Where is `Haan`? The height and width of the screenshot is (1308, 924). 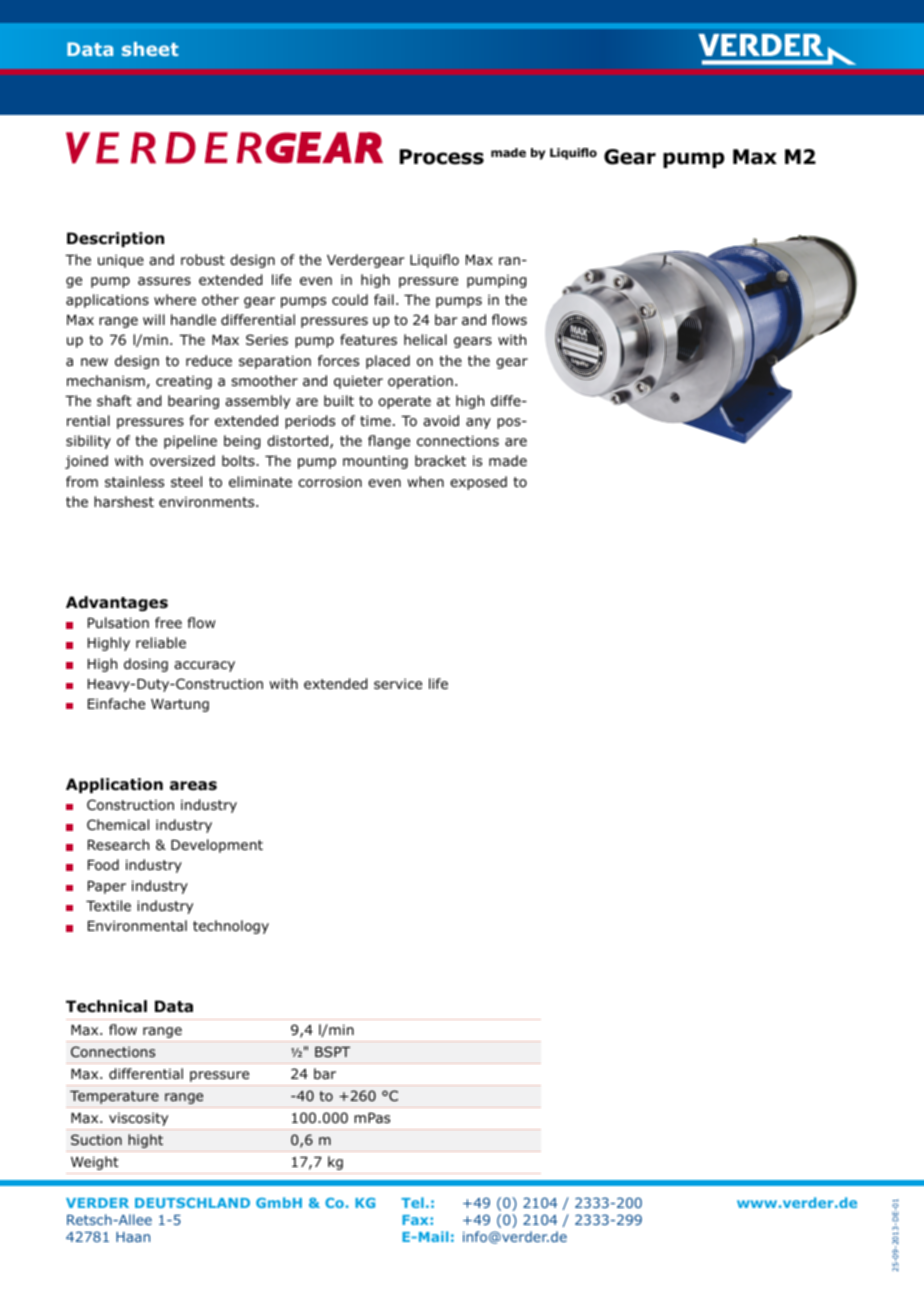 Haan is located at coordinates (133, 1237).
